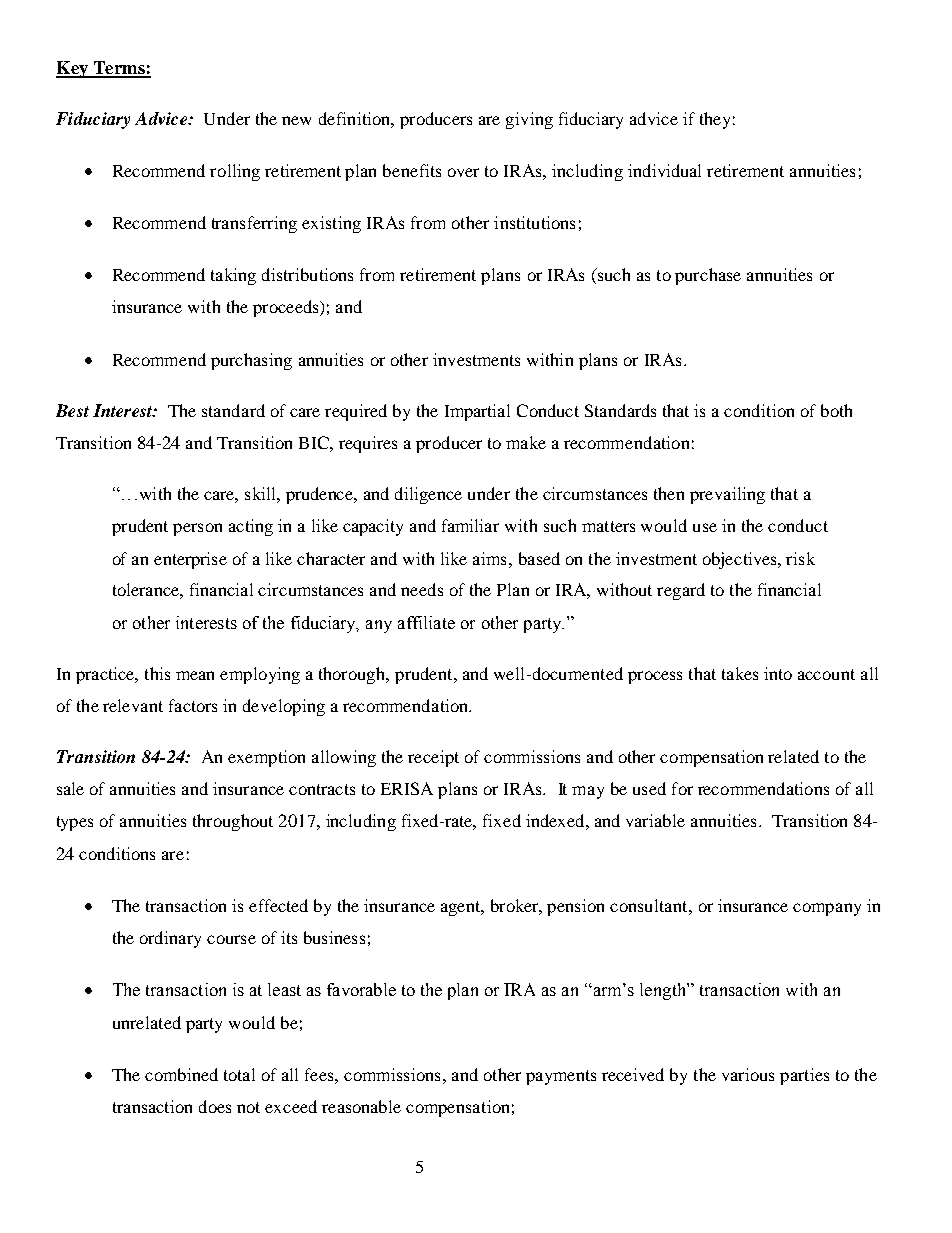 This screenshot has height=1233, width=952. Describe the element at coordinates (181, 1074) in the screenshot. I see `combined` at that location.
